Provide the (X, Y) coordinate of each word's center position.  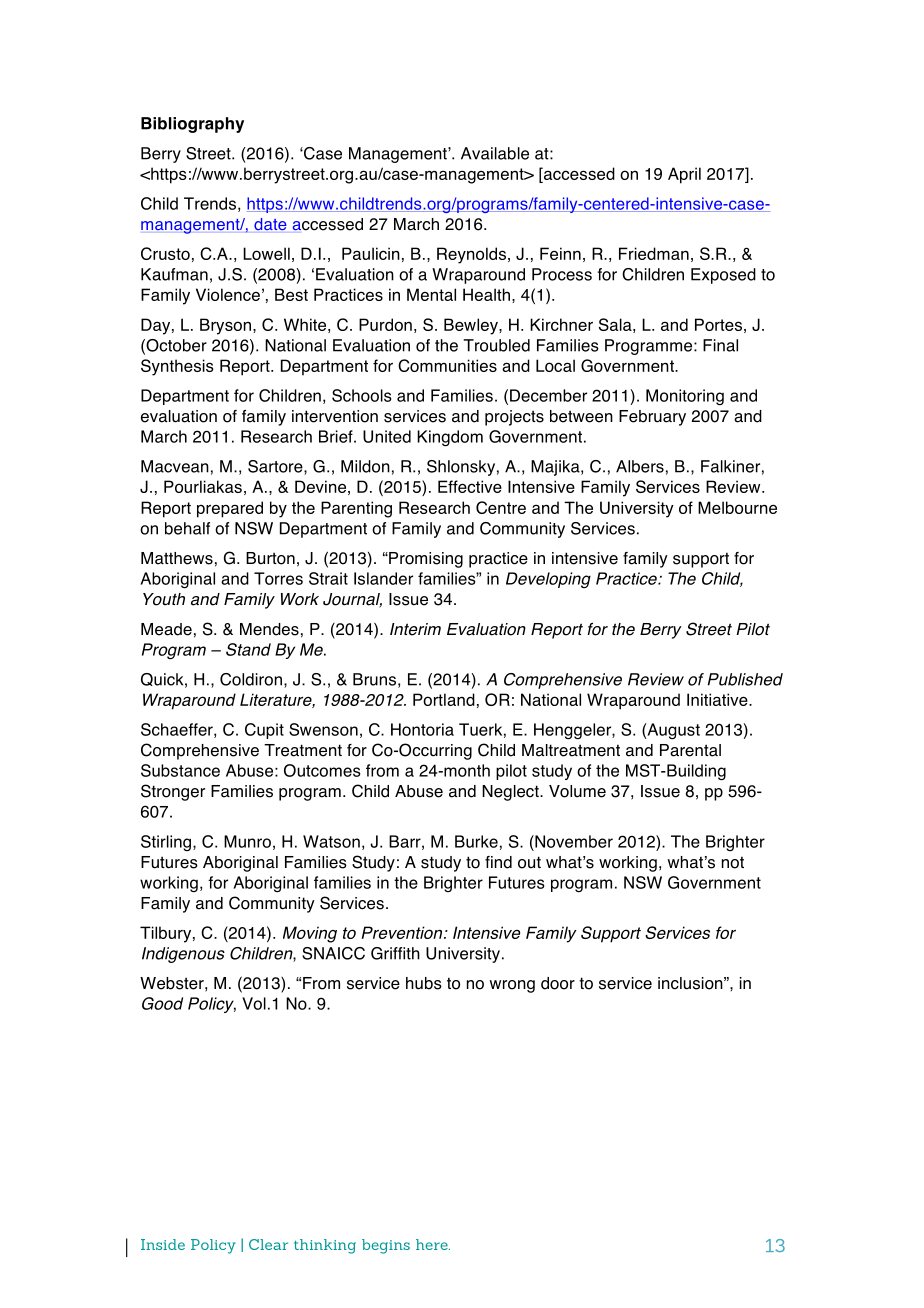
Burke (476, 841)
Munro (247, 841)
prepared (230, 509)
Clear (268, 1244)
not (733, 862)
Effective (470, 486)
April (684, 175)
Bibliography (192, 125)
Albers (640, 466)
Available (495, 153)
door (558, 983)
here (433, 1244)
